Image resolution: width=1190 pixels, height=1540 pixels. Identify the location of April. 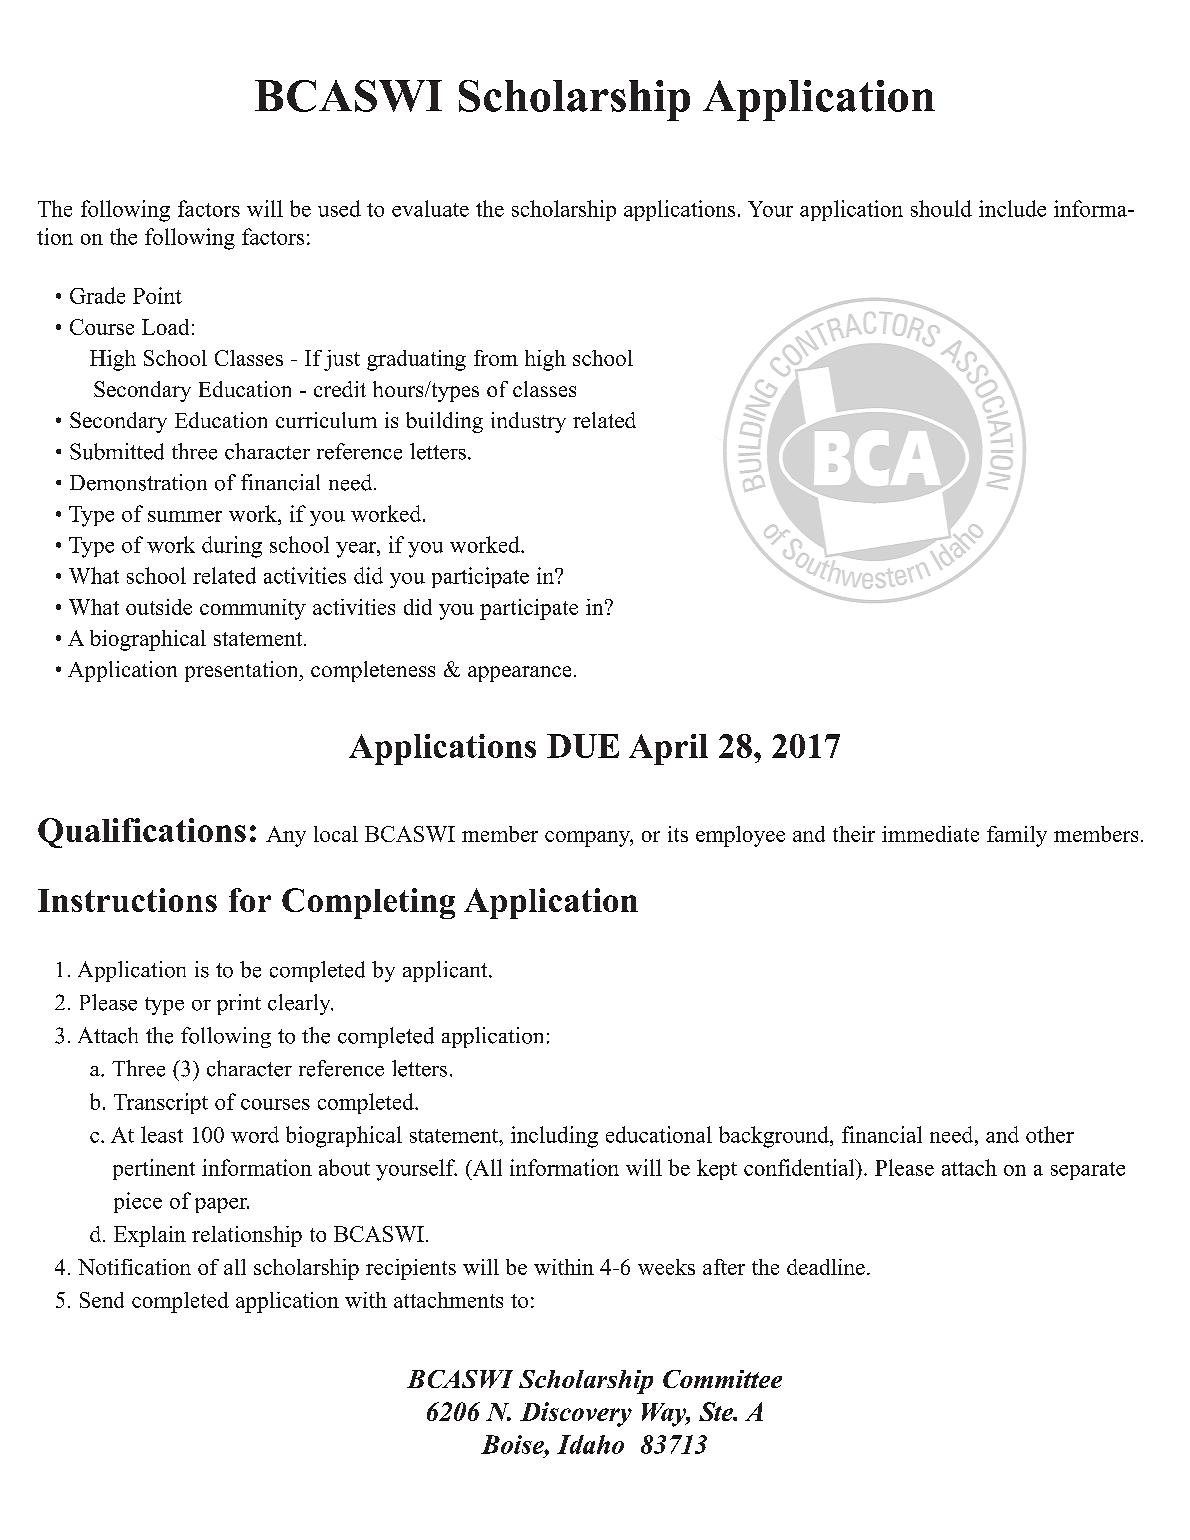
(668, 749).
